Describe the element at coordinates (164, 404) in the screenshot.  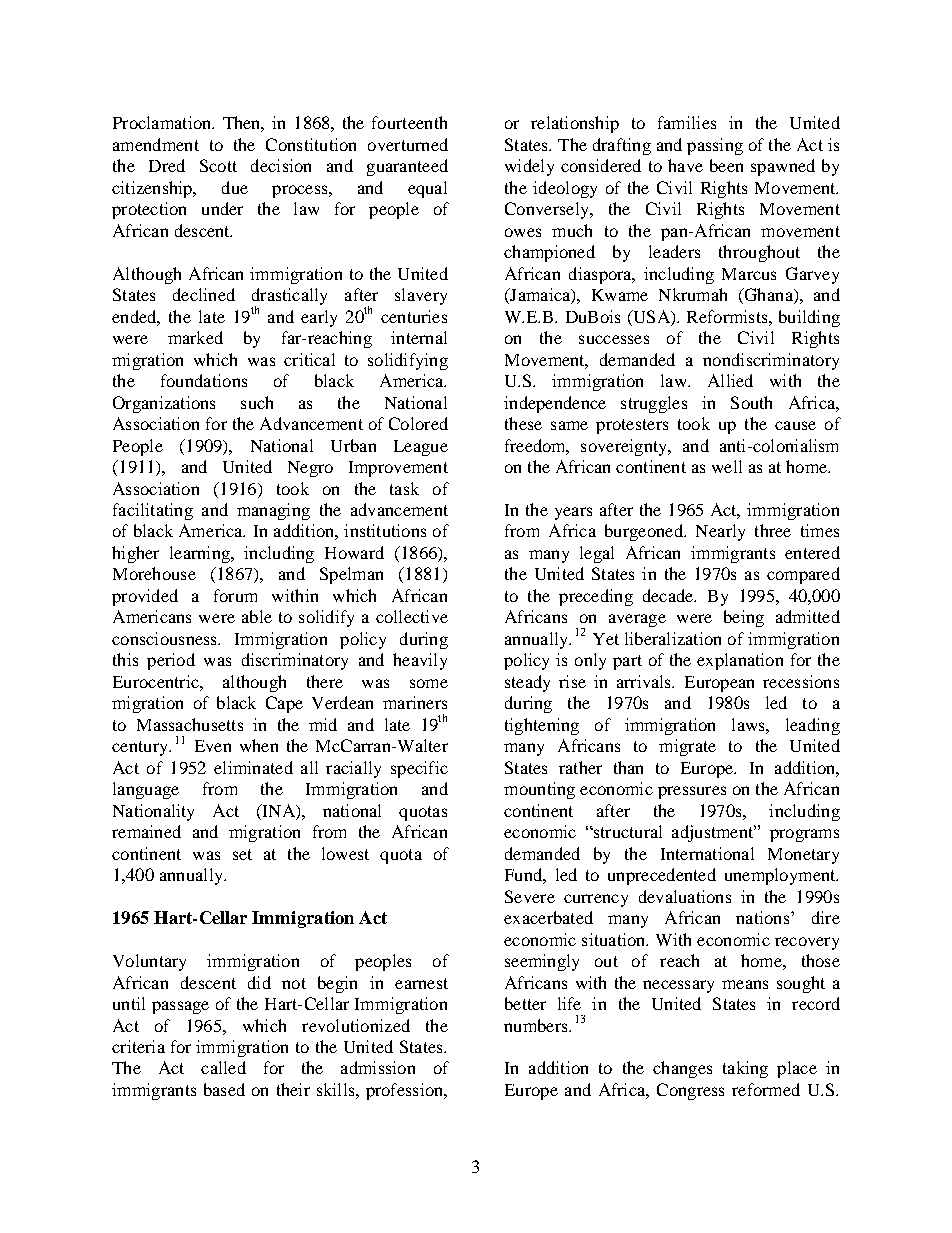
I see `Organizations` at that location.
